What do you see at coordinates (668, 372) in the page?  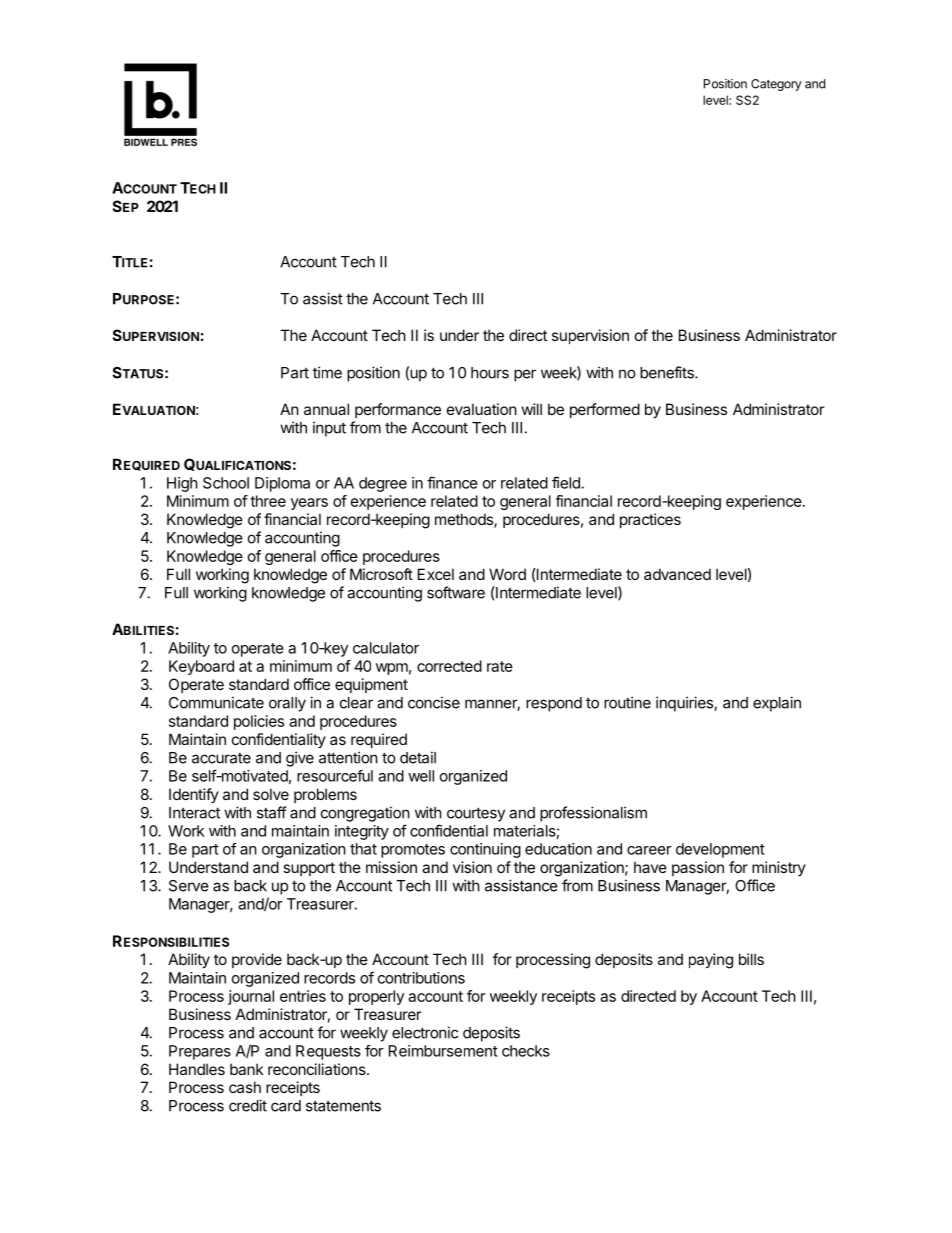 I see `benefits` at bounding box center [668, 372].
